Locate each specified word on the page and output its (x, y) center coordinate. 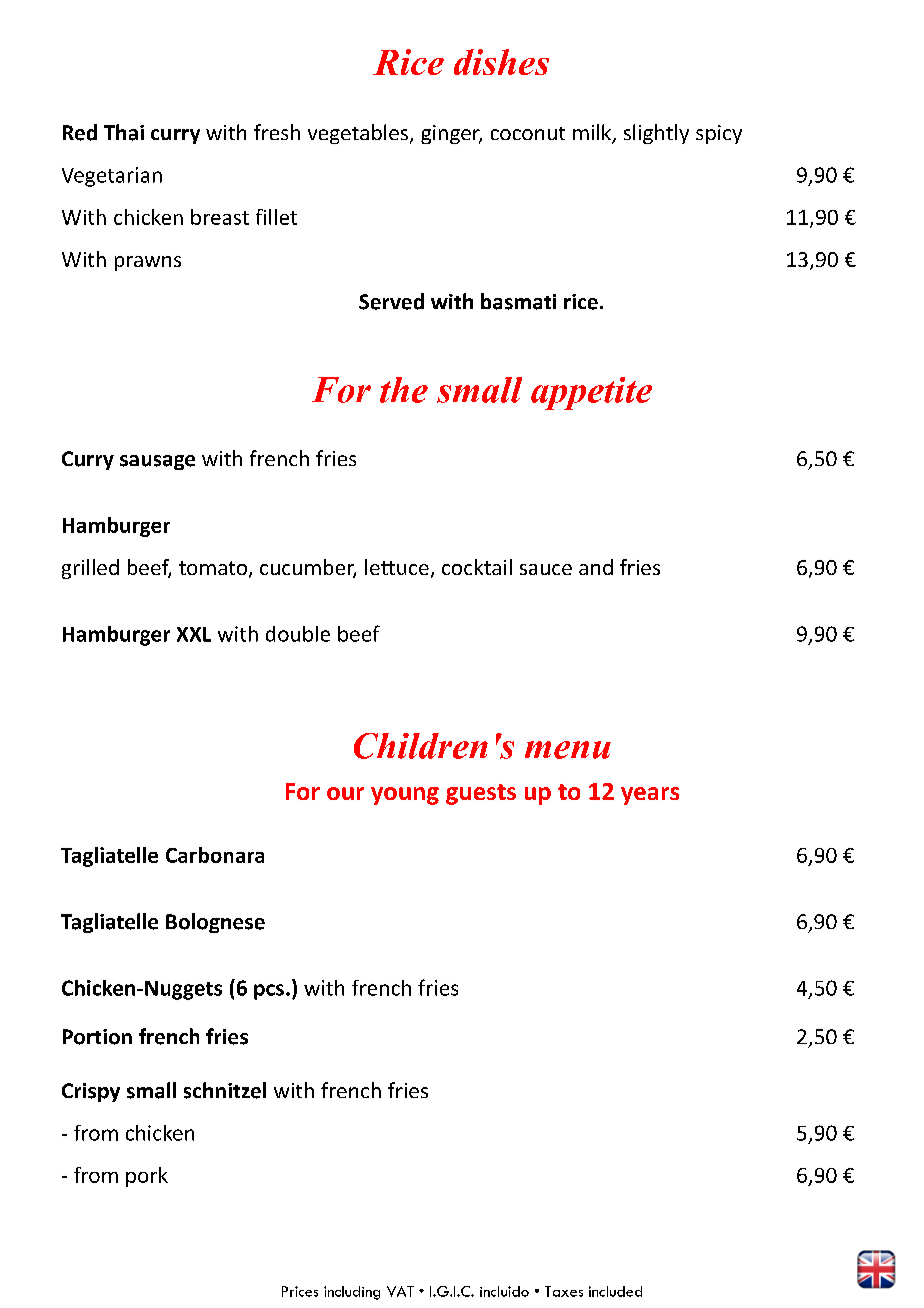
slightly (656, 134)
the (404, 390)
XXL (194, 634)
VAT (400, 1291)
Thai (124, 132)
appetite (591, 393)
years (650, 796)
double (298, 634)
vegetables (359, 134)
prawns (148, 263)
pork (147, 1177)
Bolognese (215, 923)
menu (568, 750)
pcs (269, 992)
